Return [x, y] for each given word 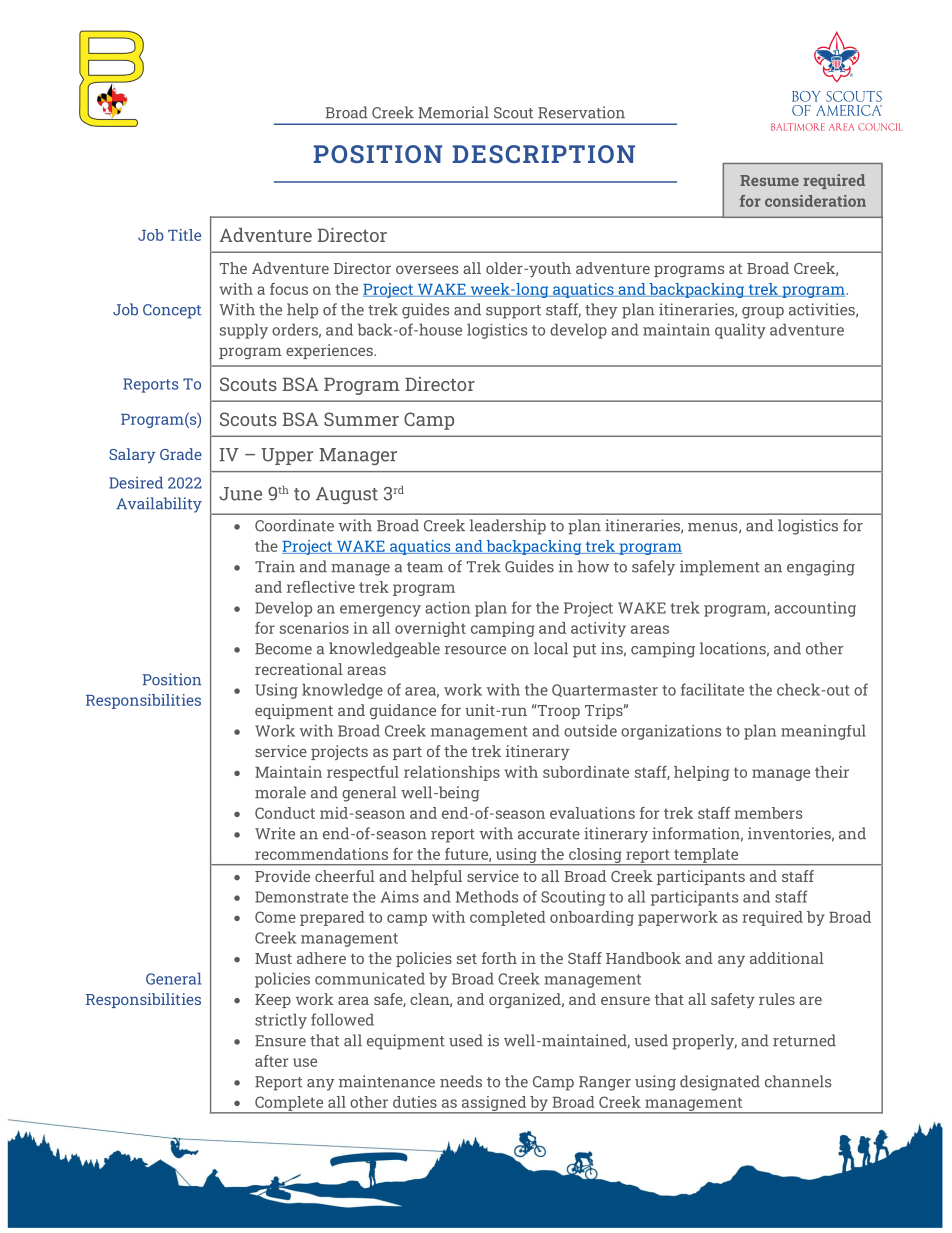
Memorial [453, 112]
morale [280, 792]
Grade [181, 454]
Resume [769, 180]
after [271, 1061]
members [768, 813]
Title [184, 235]
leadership [508, 527]
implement [720, 568]
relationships [452, 773]
